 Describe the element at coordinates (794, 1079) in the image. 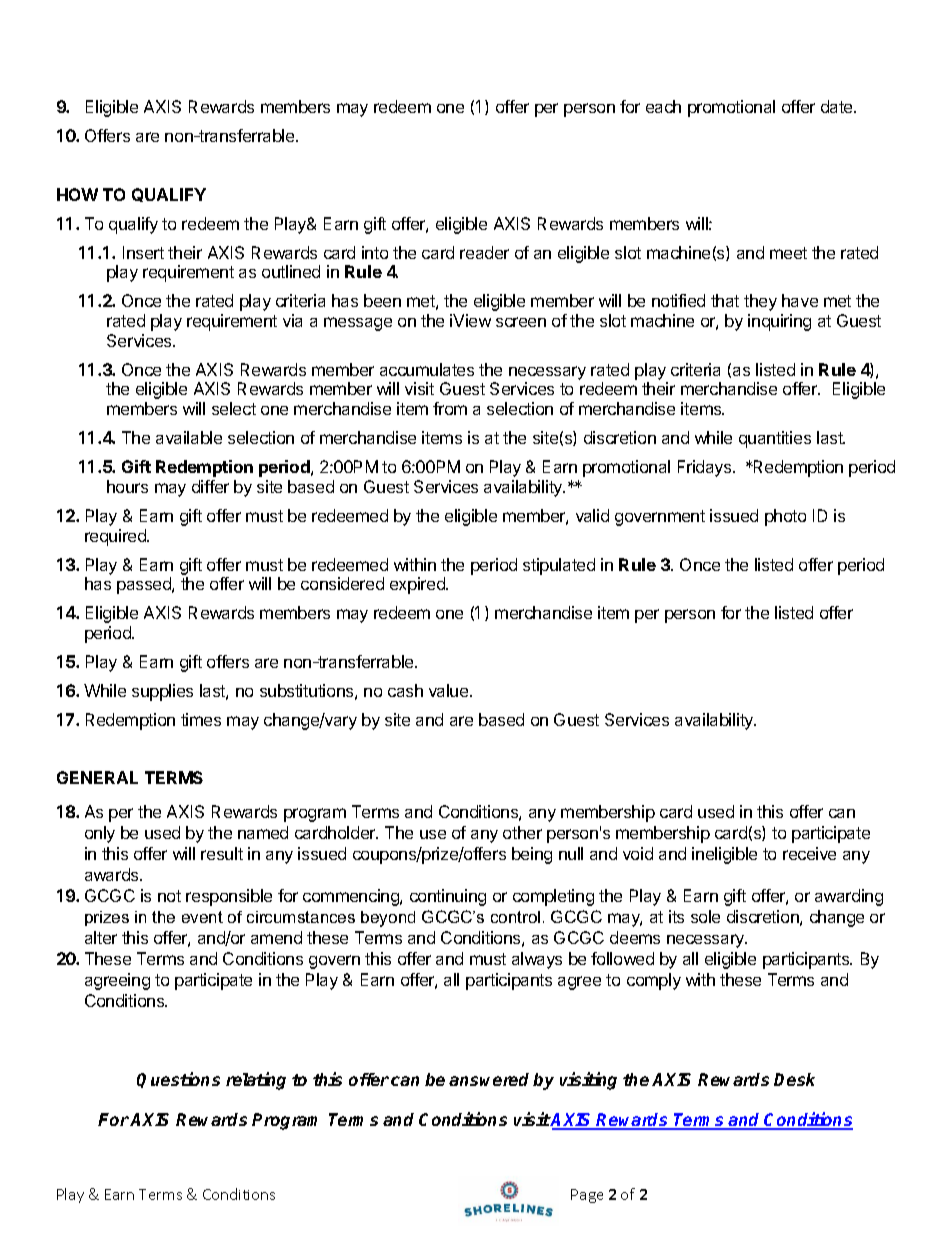

I see `Desk` at that location.
